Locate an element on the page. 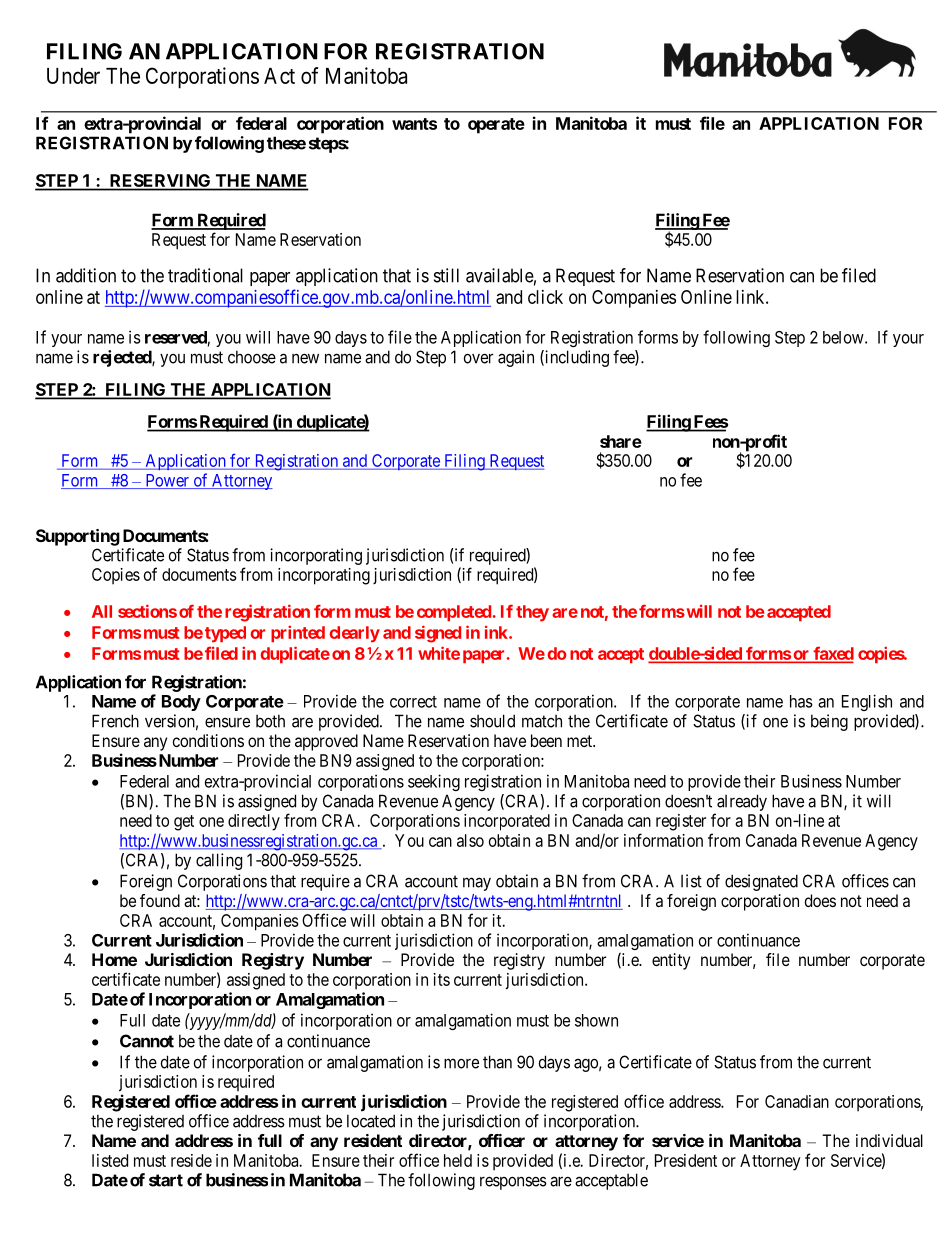  over is located at coordinates (478, 358).
